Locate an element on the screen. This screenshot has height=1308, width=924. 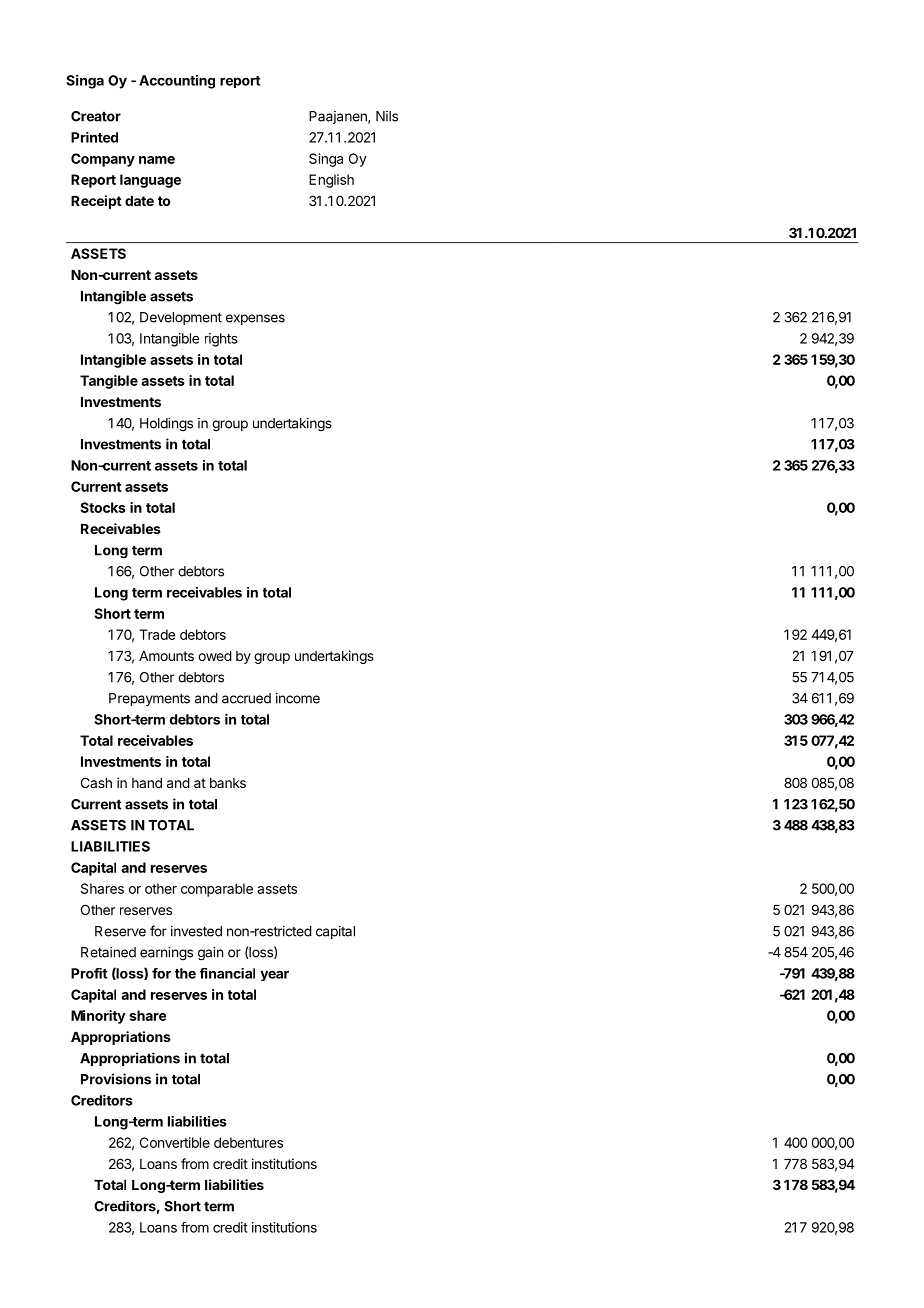
owed is located at coordinates (215, 656).
